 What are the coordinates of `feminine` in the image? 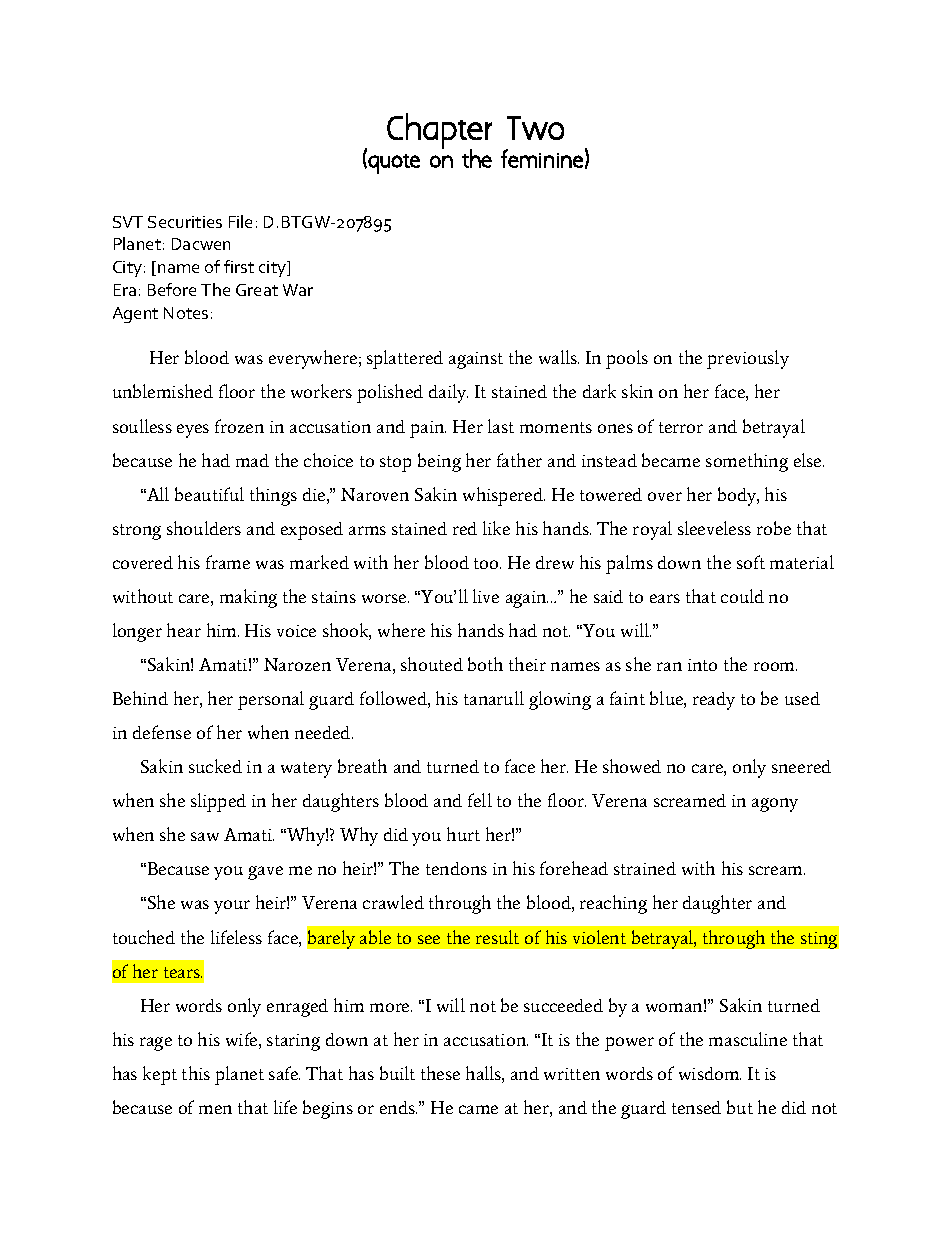 It's located at (542, 158).
